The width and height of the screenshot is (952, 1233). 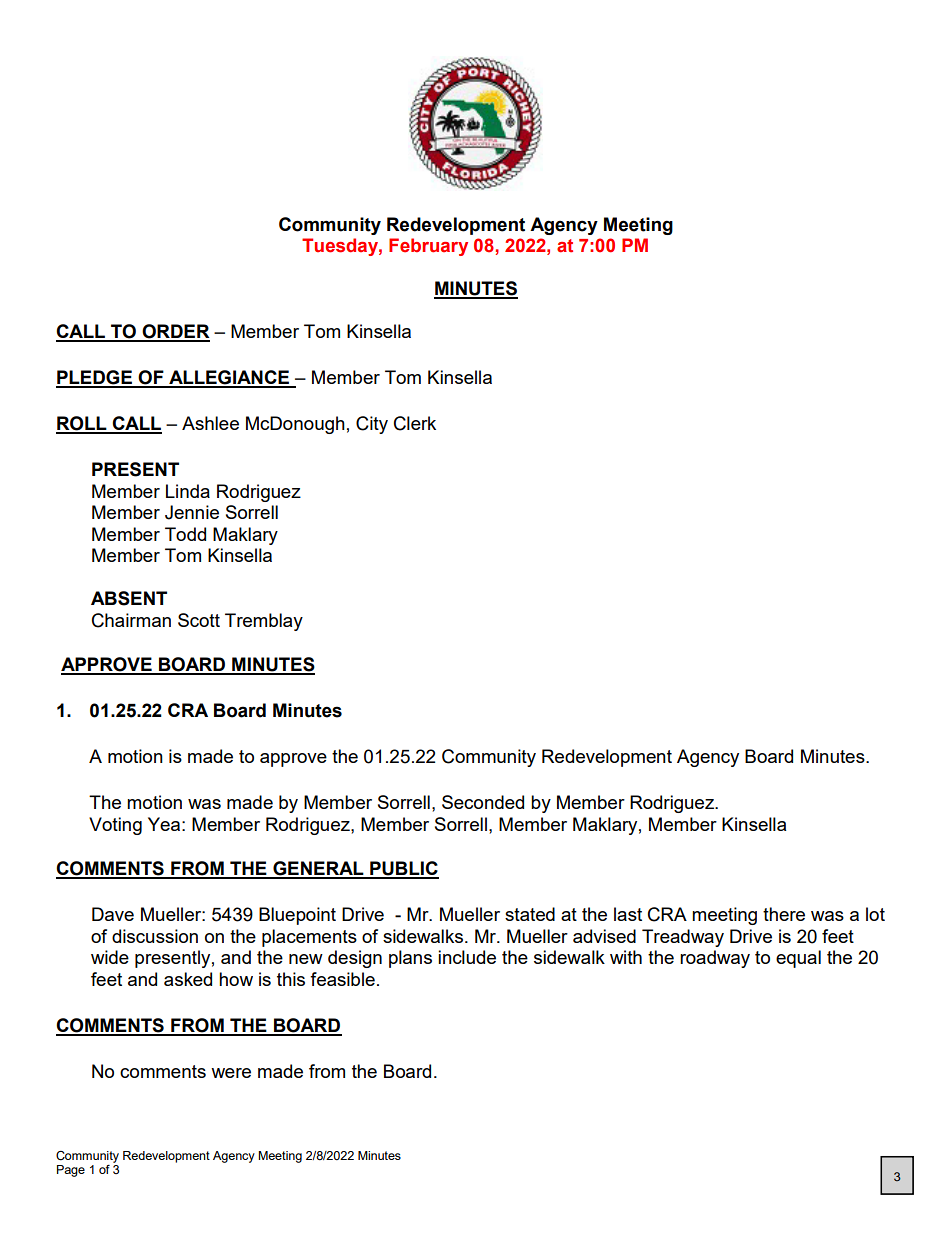 I want to click on ORDER, so click(x=175, y=332).
